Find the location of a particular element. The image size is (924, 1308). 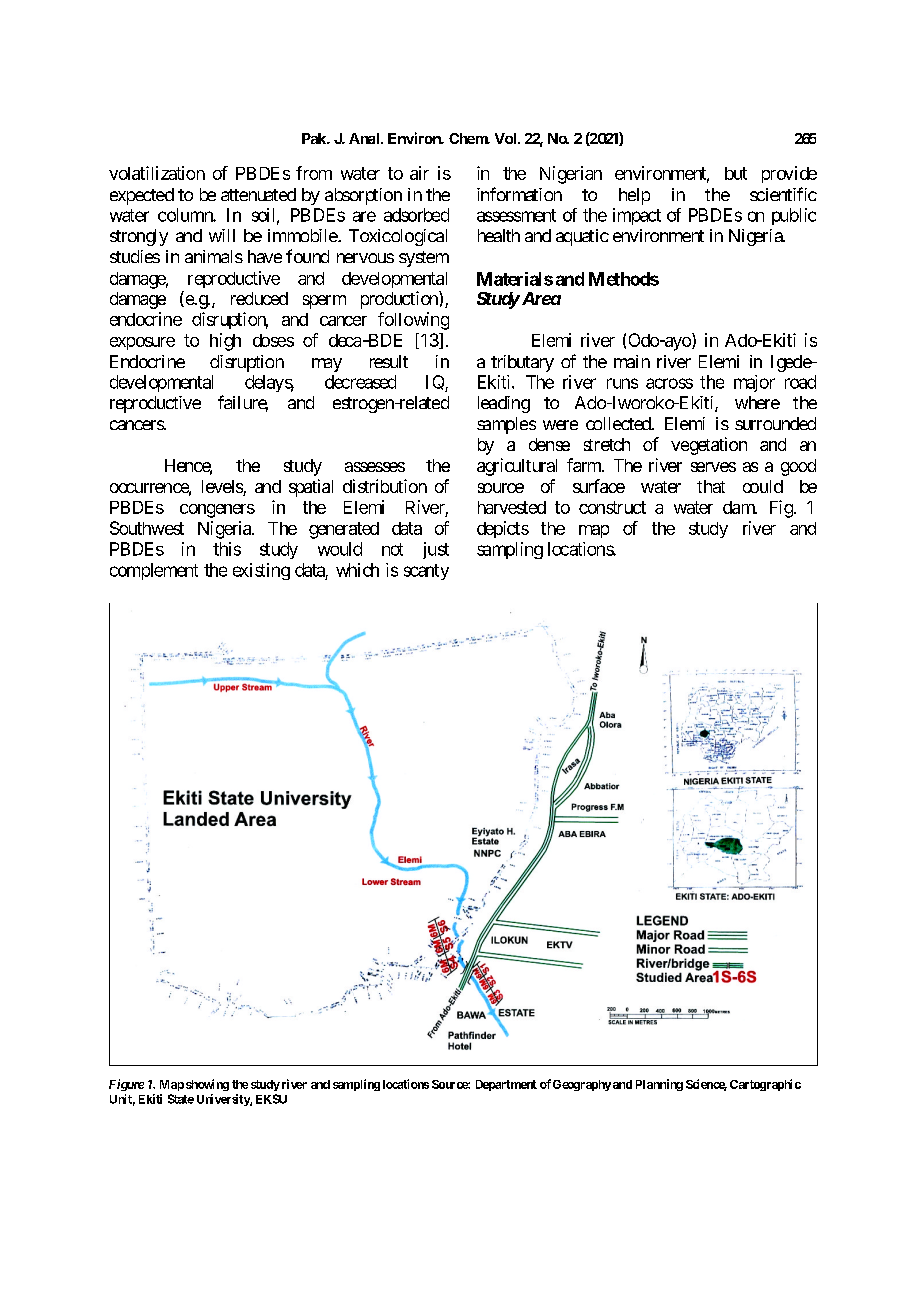

scanty is located at coordinates (426, 572).
